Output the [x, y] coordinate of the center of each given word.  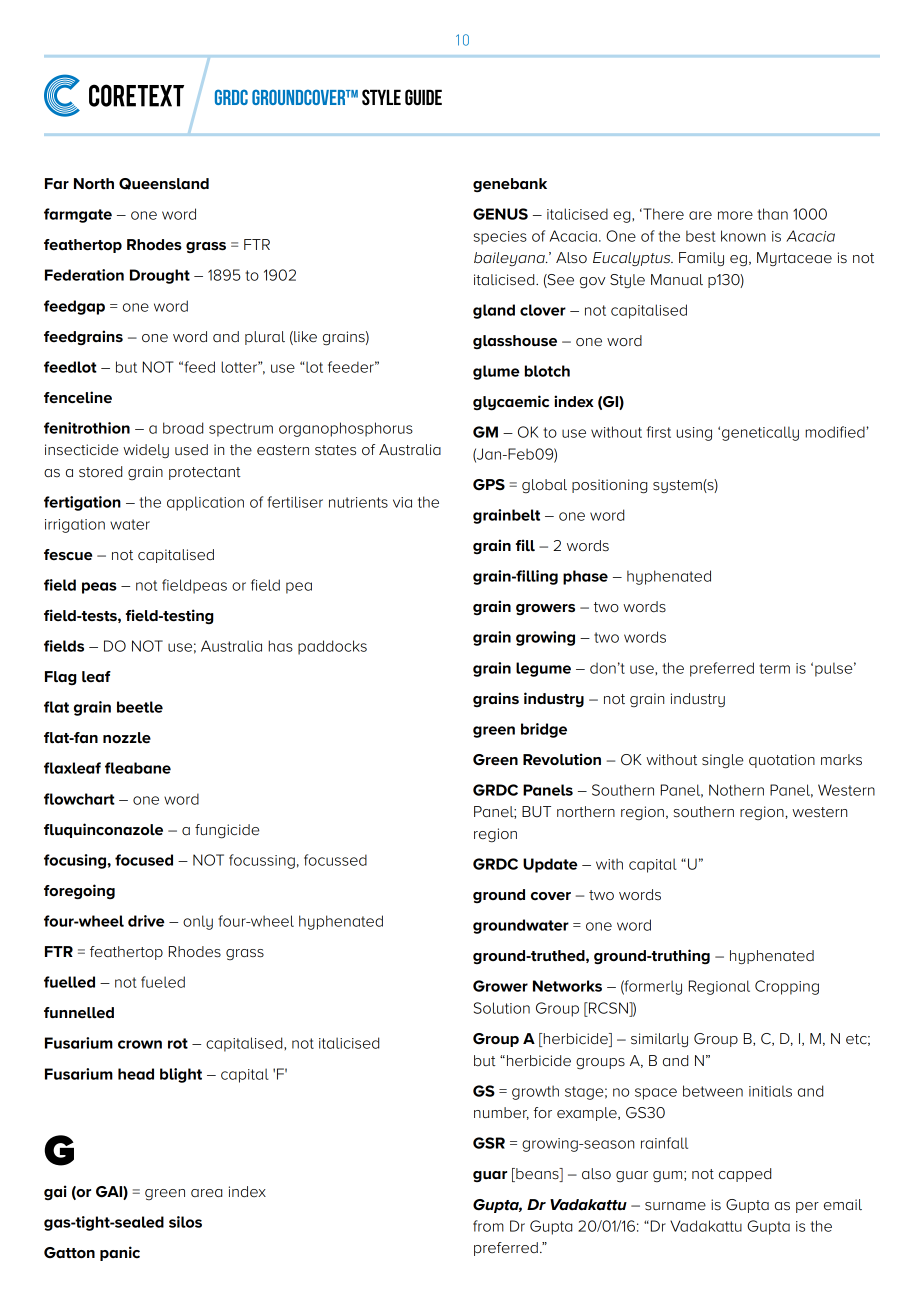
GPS [489, 484]
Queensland [164, 184]
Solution [502, 1008]
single [722, 761]
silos [185, 1222]
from [488, 1226]
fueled [163, 982]
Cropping [787, 987]
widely [146, 451]
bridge [544, 730]
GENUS [500, 214]
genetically [760, 433]
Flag [60, 678]
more [735, 215]
